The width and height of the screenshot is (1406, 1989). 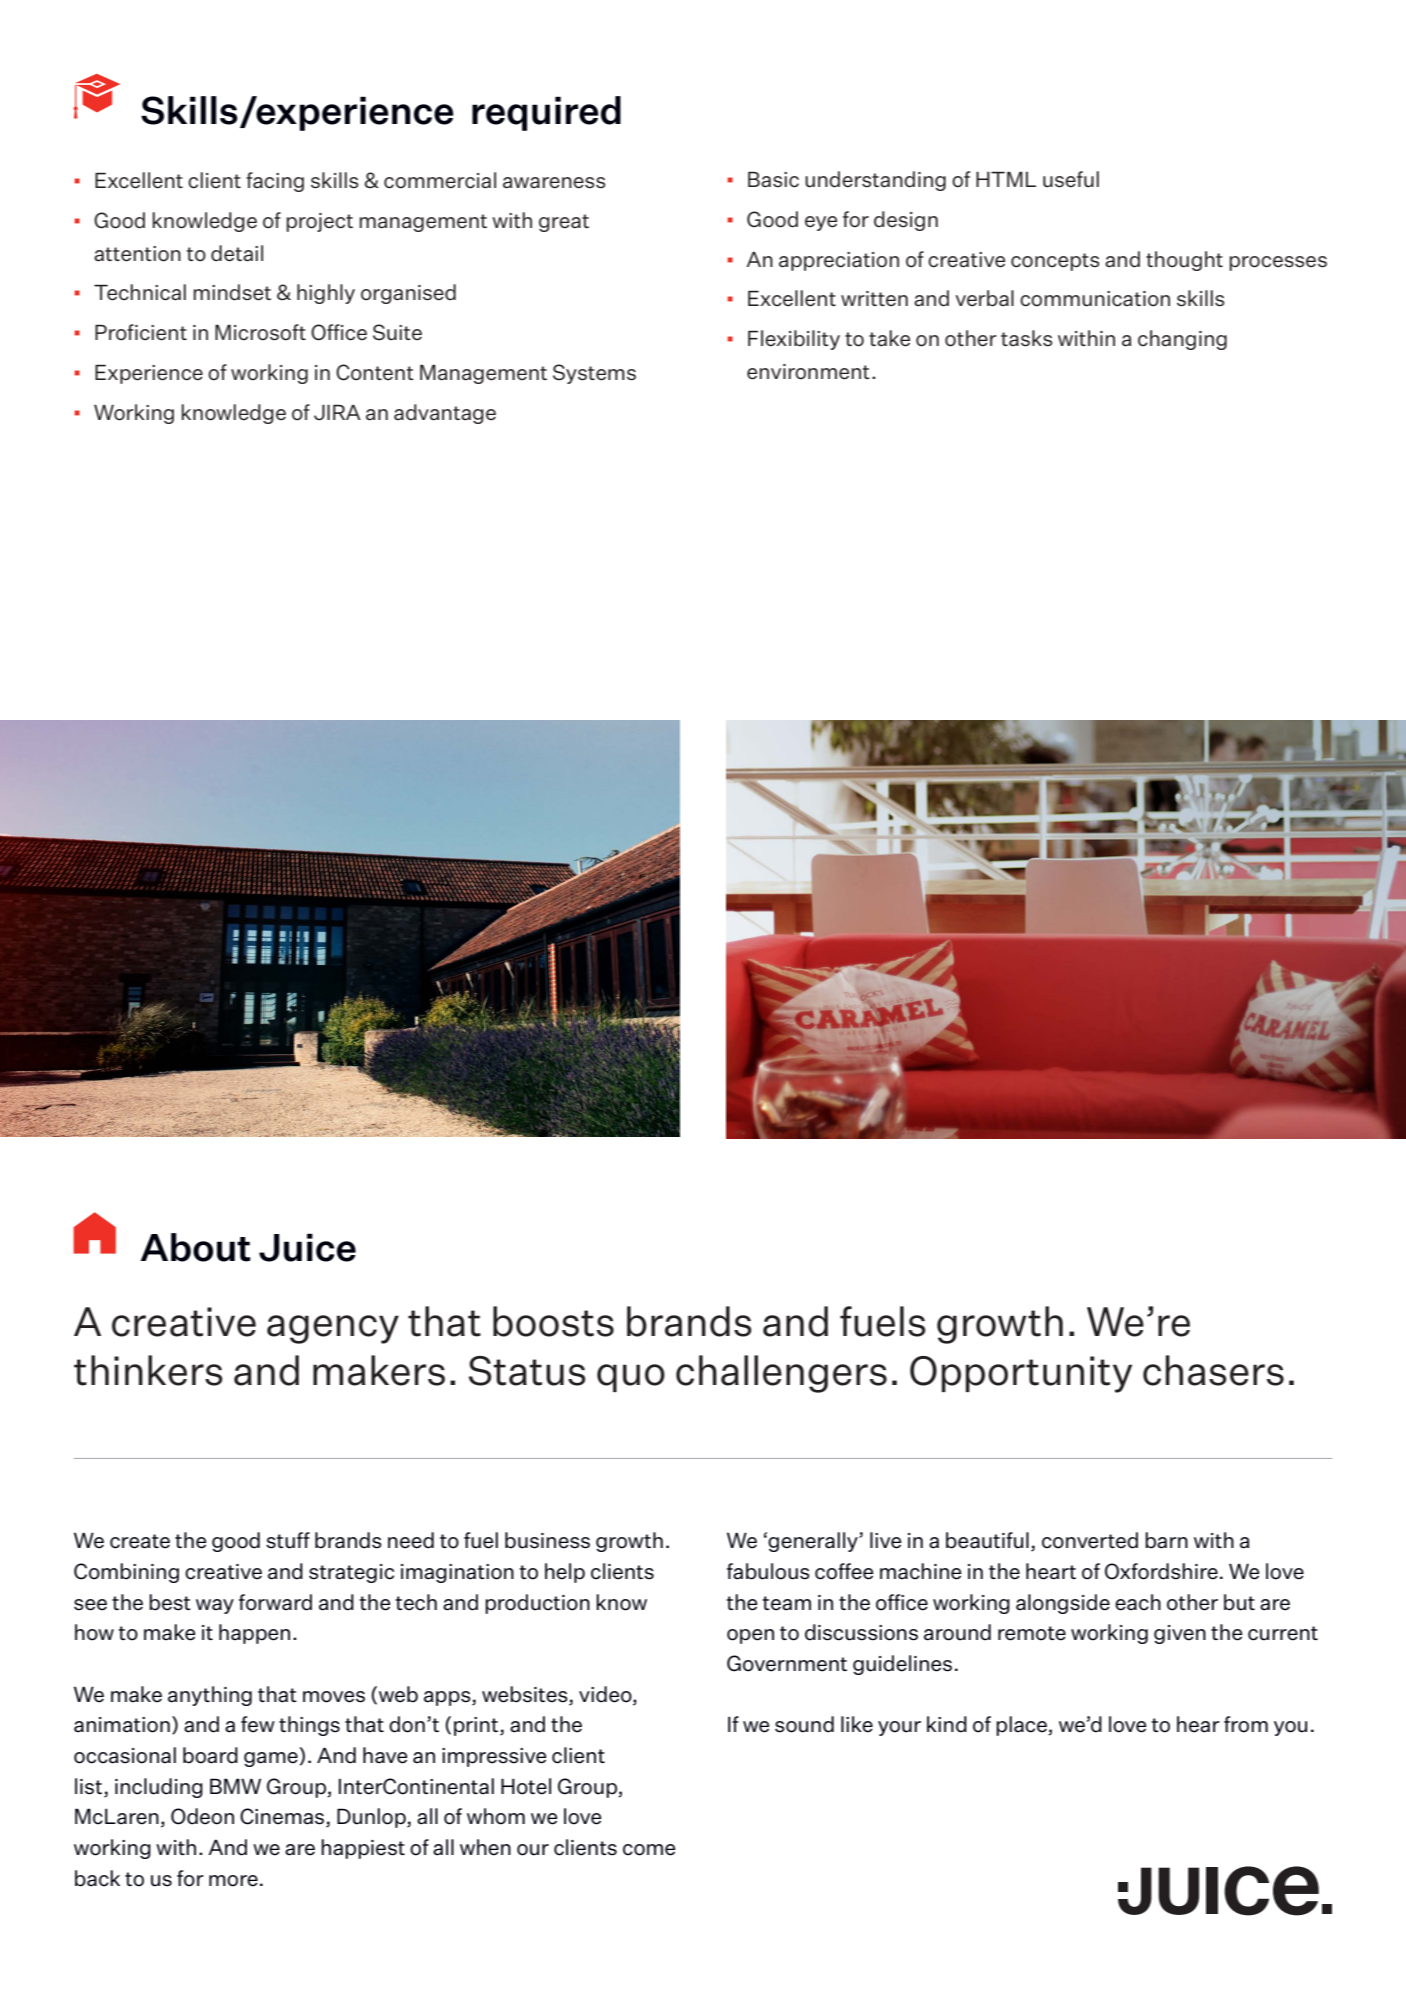 I want to click on BMW, so click(x=235, y=1786).
